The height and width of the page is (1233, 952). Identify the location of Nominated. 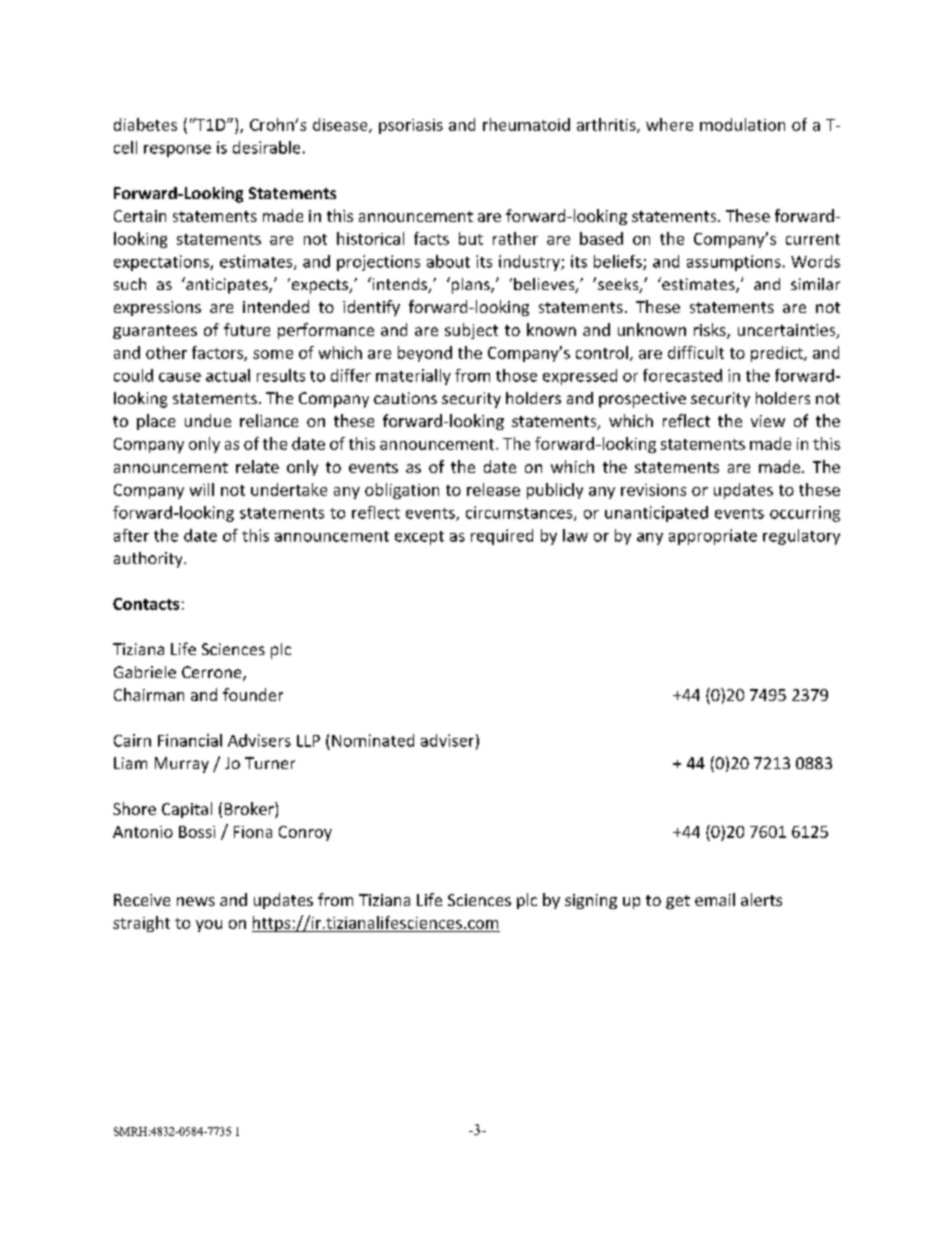
(373, 740).
